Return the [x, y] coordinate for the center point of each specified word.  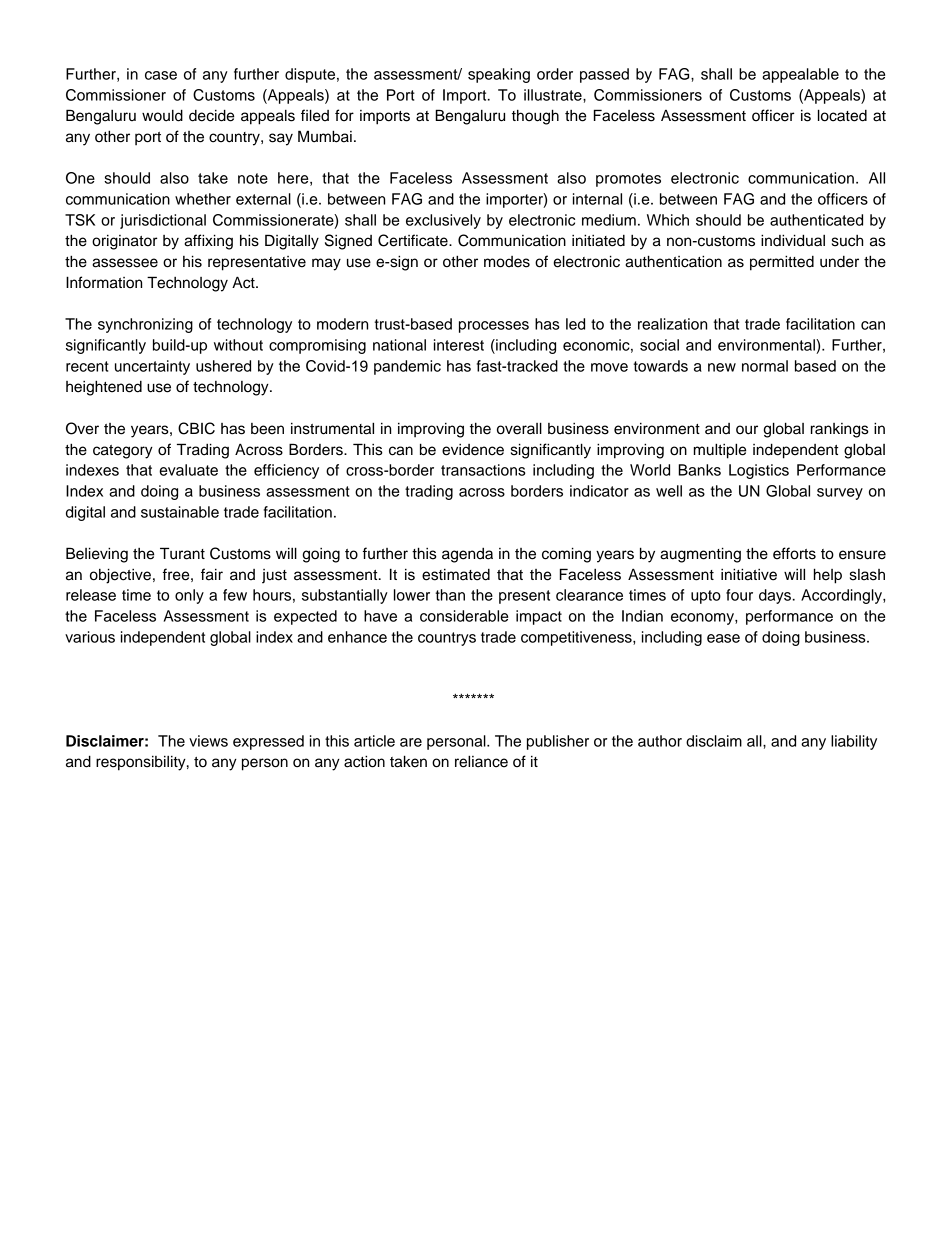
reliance [481, 761]
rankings [840, 430]
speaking [499, 75]
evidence [473, 450]
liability [854, 742]
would [162, 115]
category [123, 452]
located [842, 115]
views [208, 741]
